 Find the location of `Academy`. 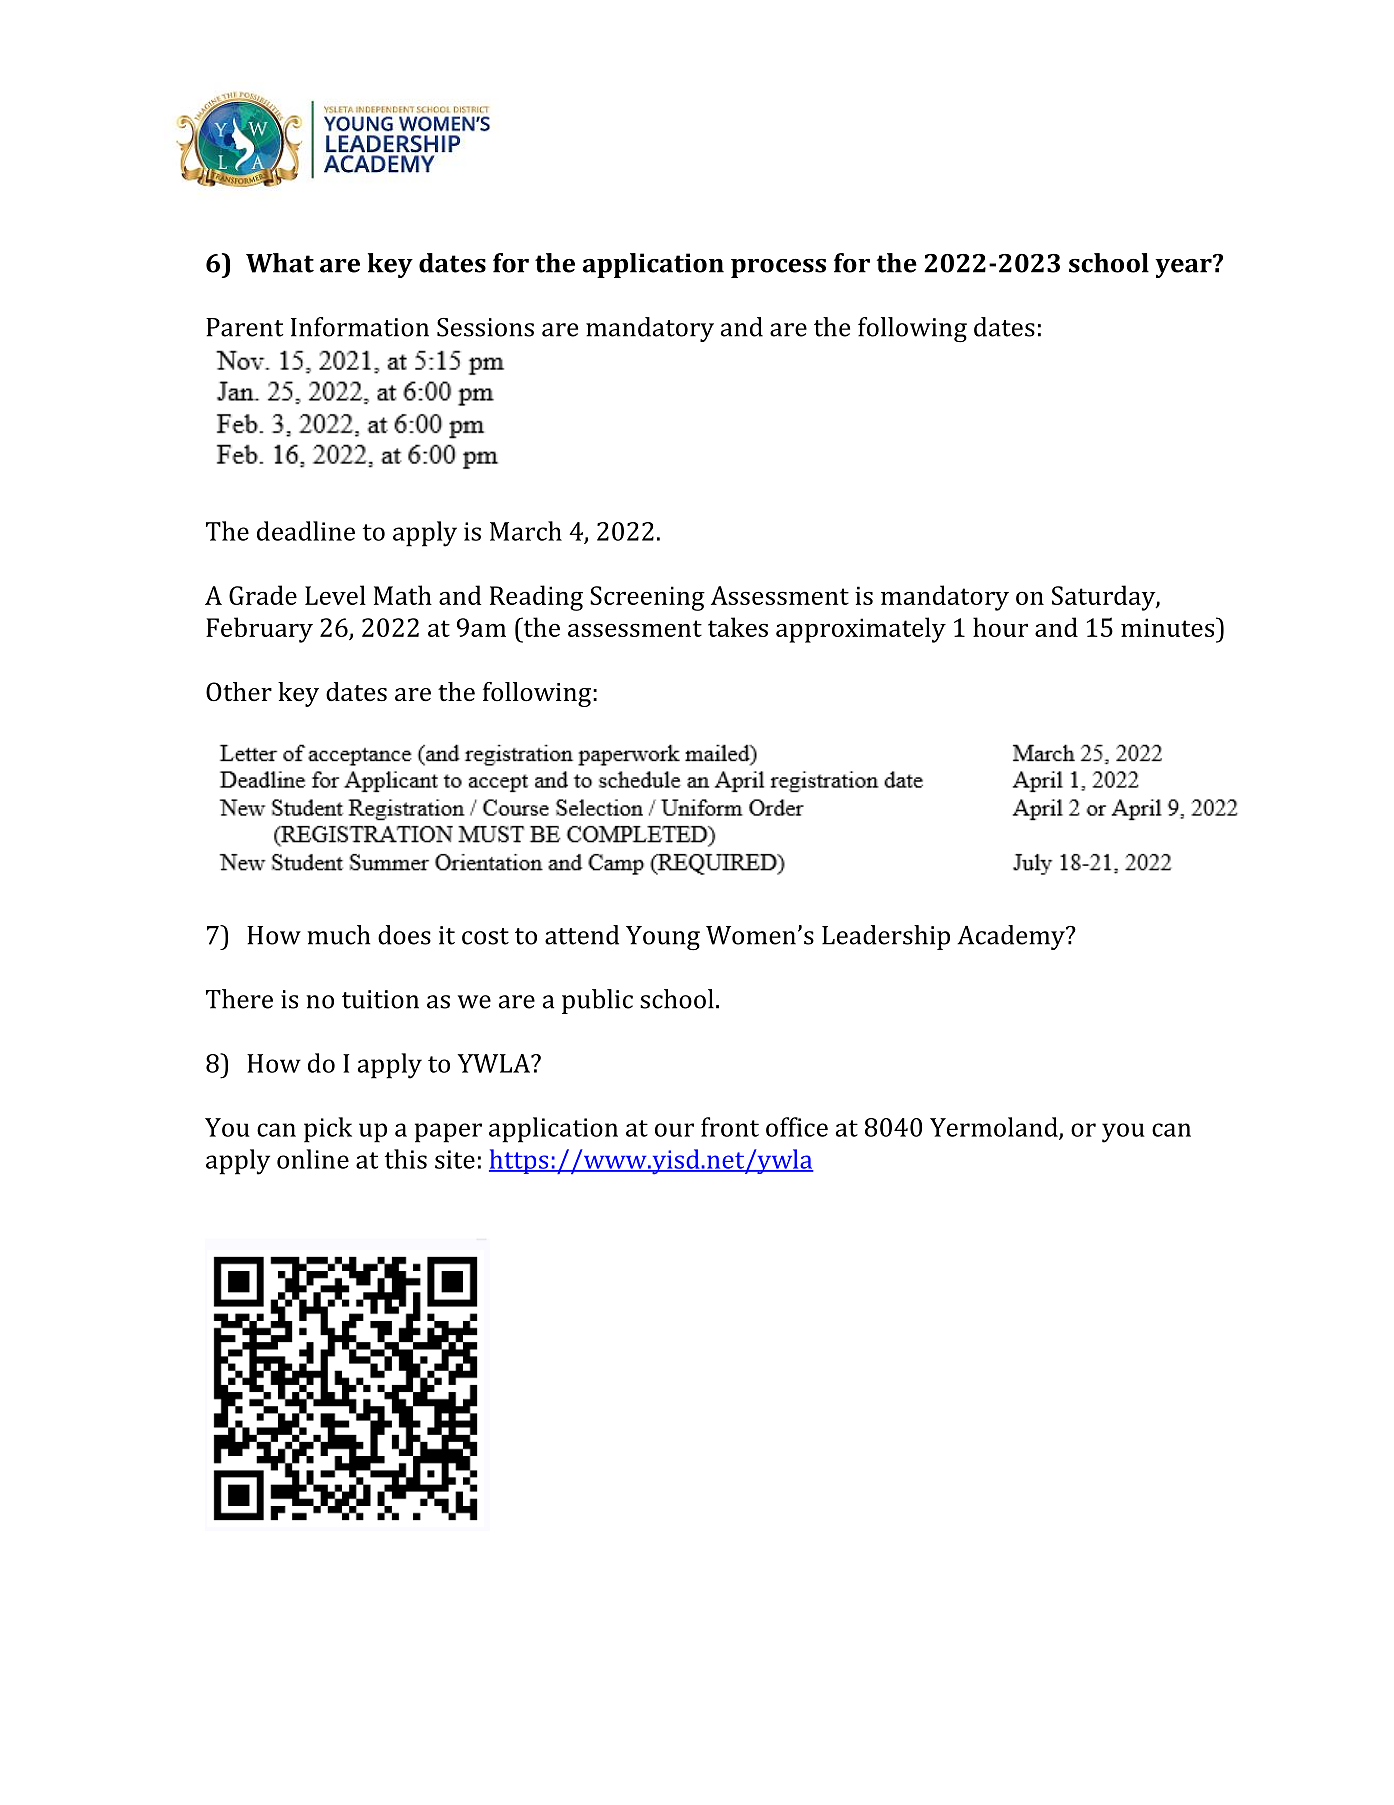

Academy is located at coordinates (1012, 937).
